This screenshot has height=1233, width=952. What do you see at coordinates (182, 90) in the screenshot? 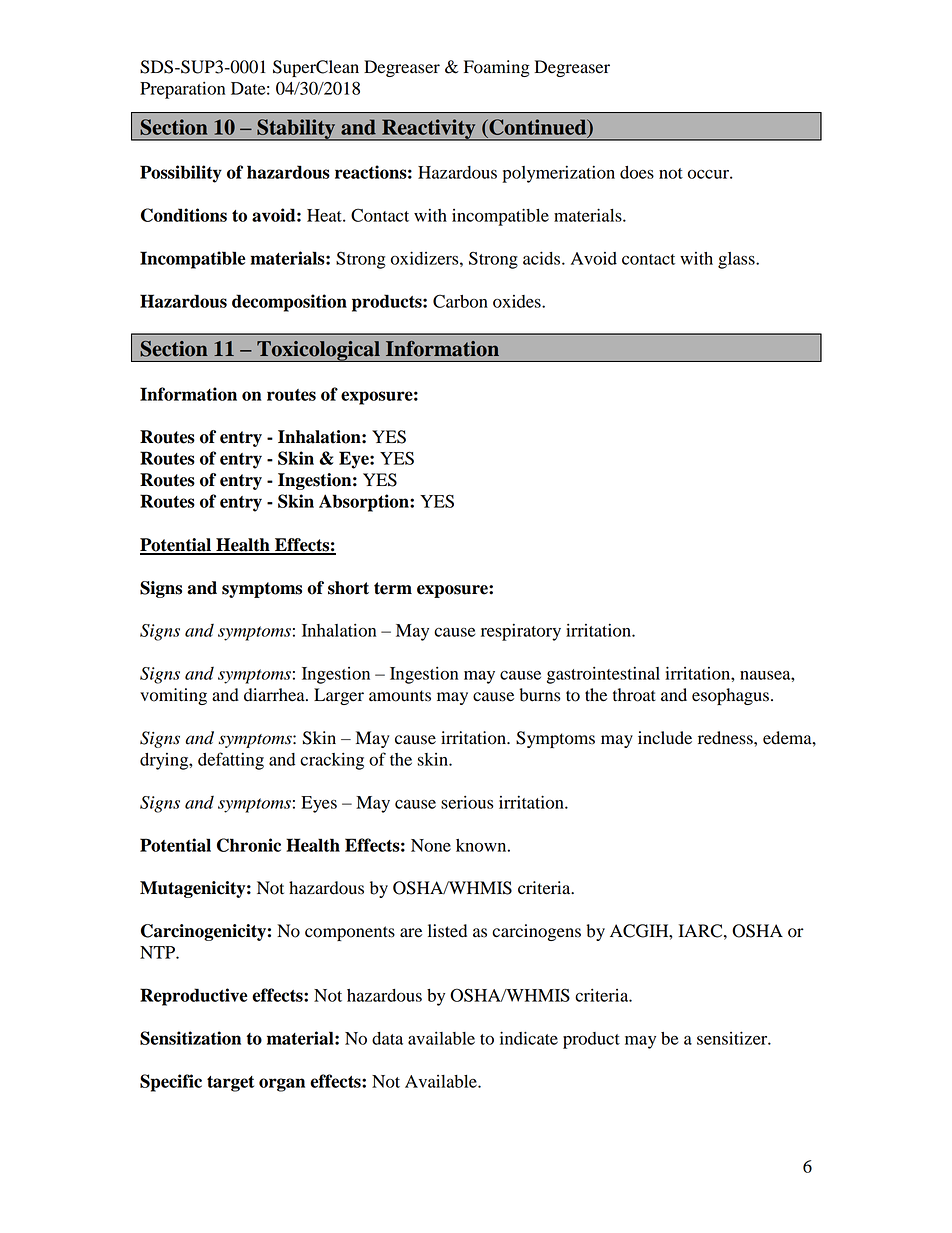
I see `Preparation` at bounding box center [182, 90].
